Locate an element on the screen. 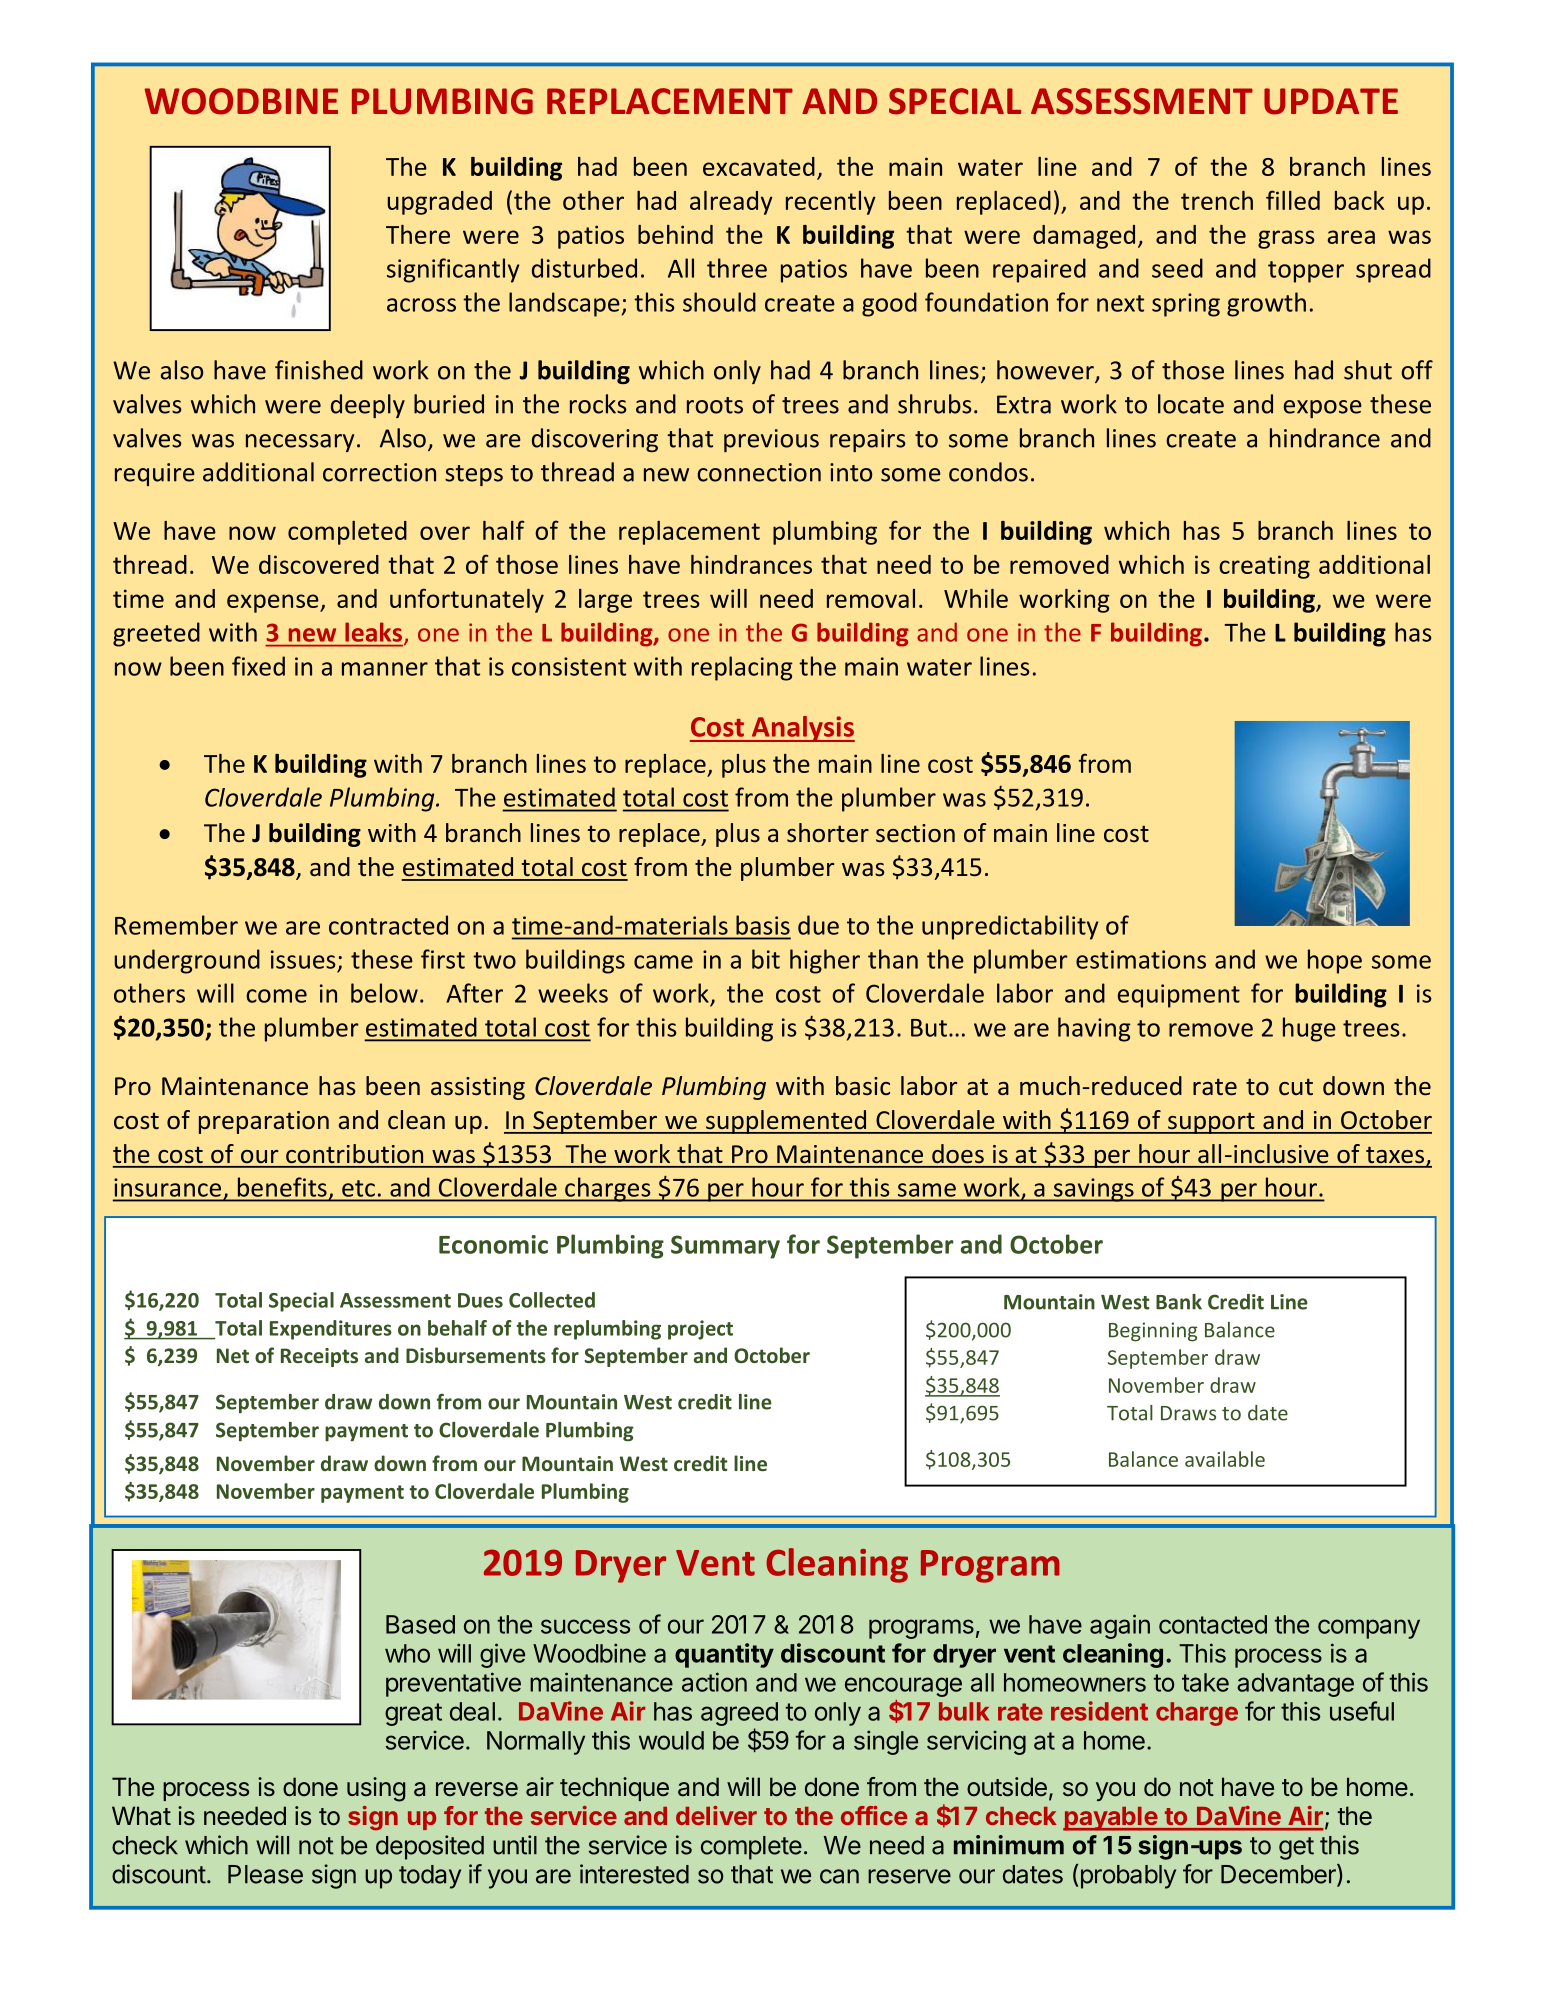 Image resolution: width=1546 pixels, height=2001 pixels. Please is located at coordinates (265, 1874).
